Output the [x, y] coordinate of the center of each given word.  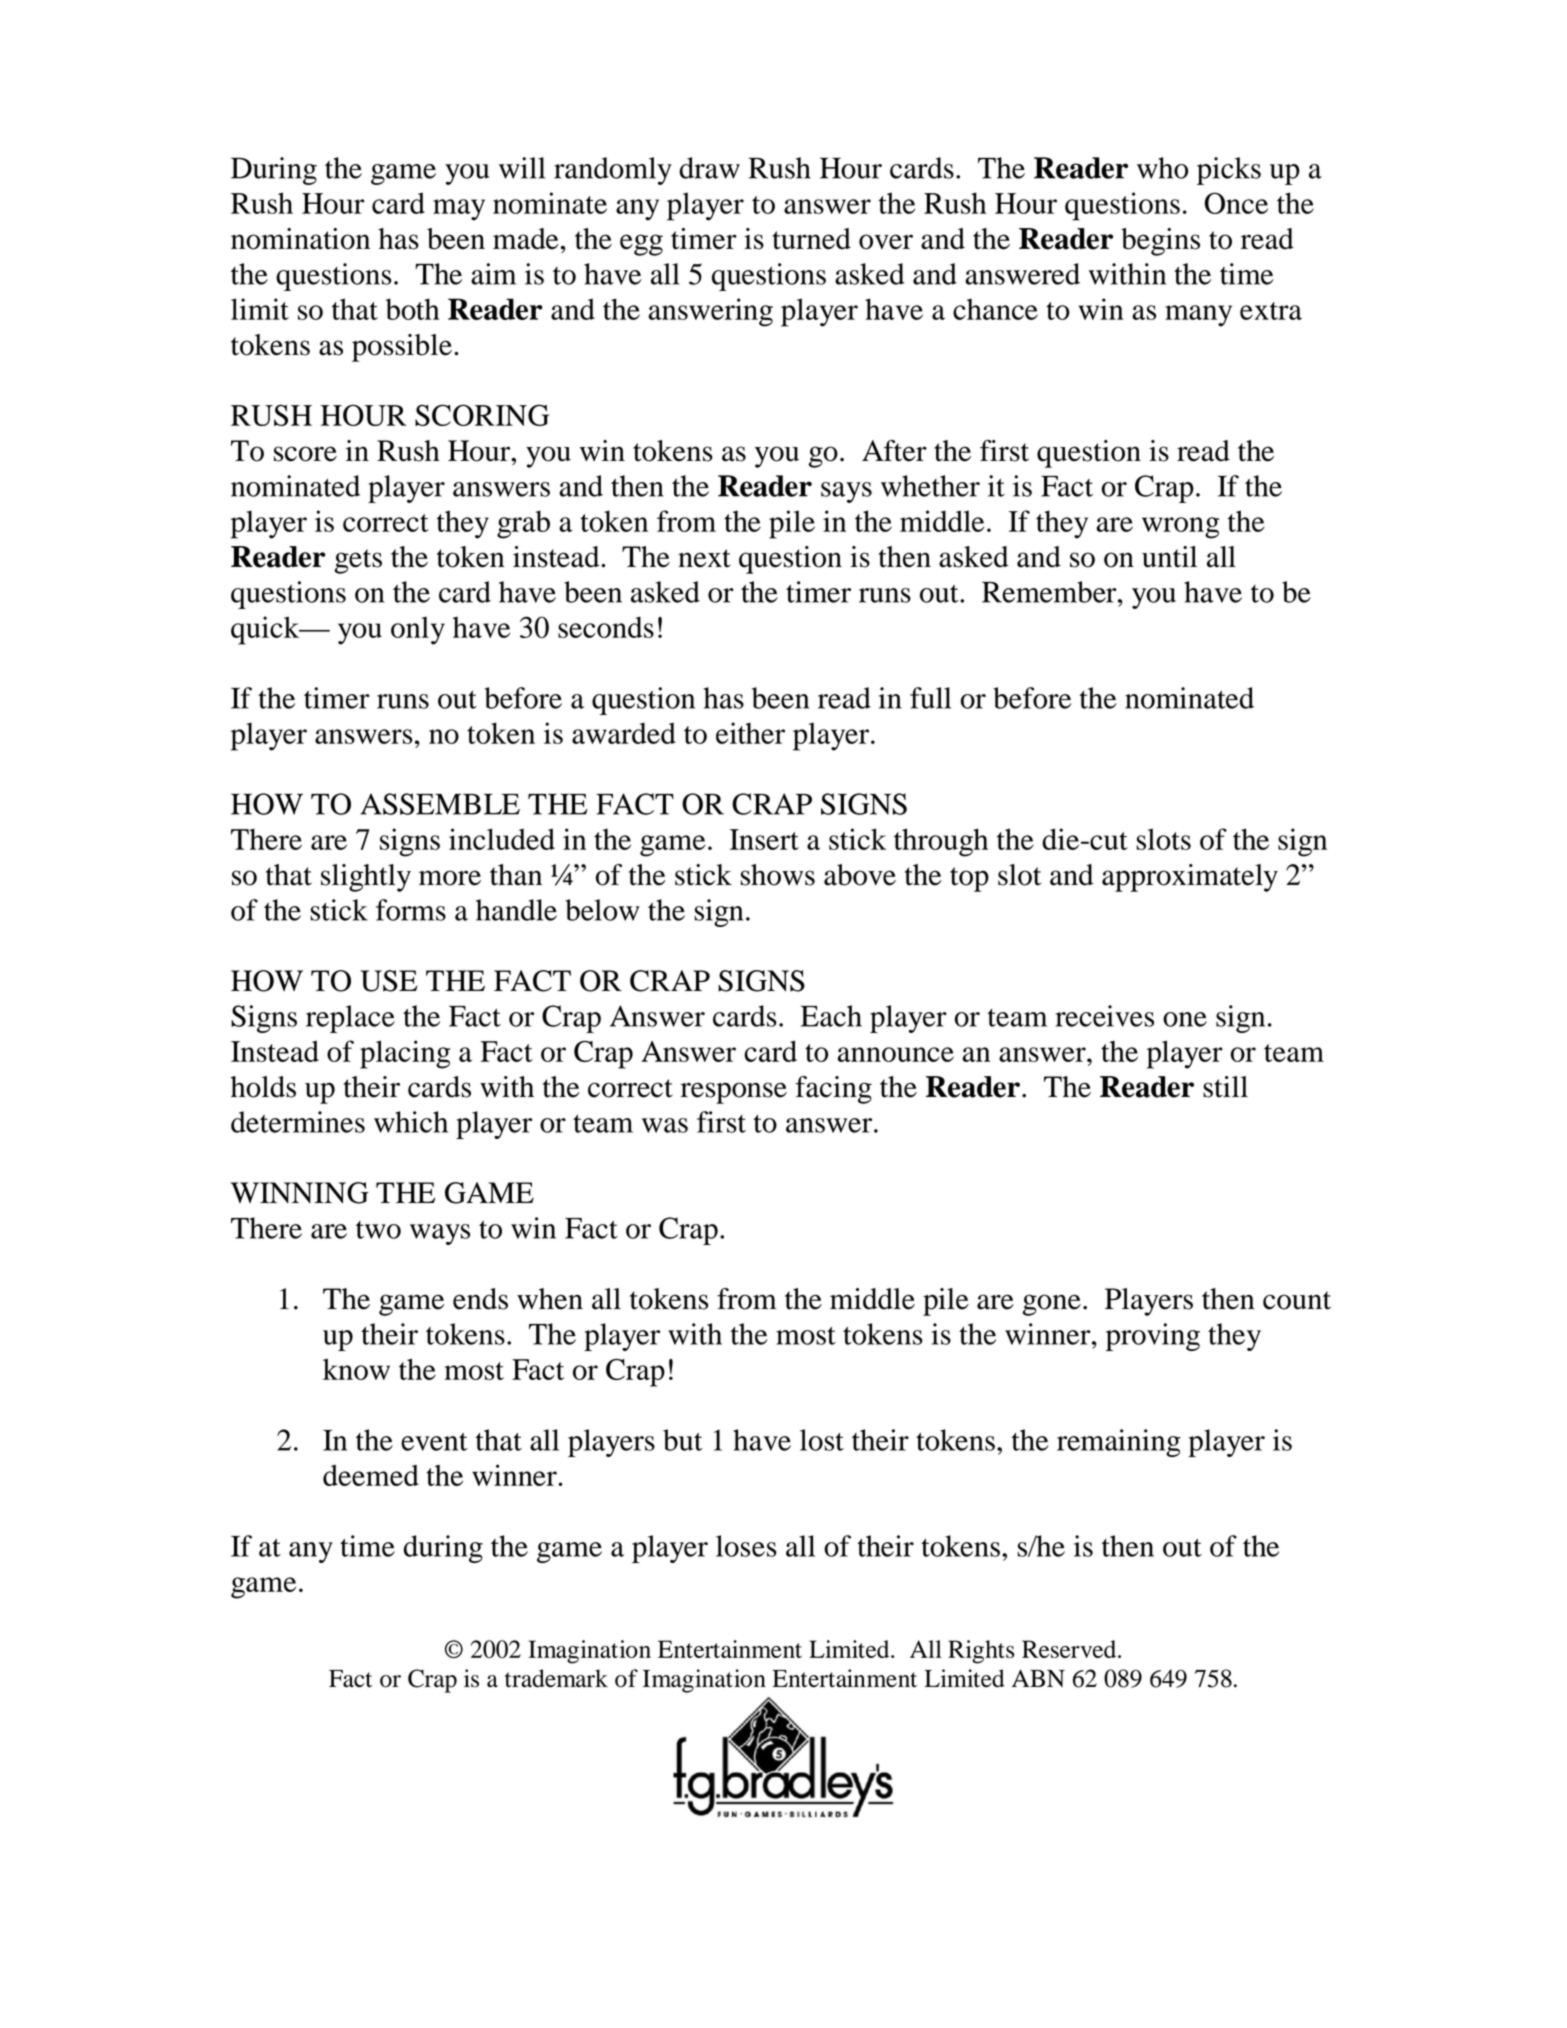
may [459, 210]
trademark [556, 1678]
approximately [1190, 878]
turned [811, 239]
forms [411, 910]
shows [777, 875]
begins [1160, 242]
